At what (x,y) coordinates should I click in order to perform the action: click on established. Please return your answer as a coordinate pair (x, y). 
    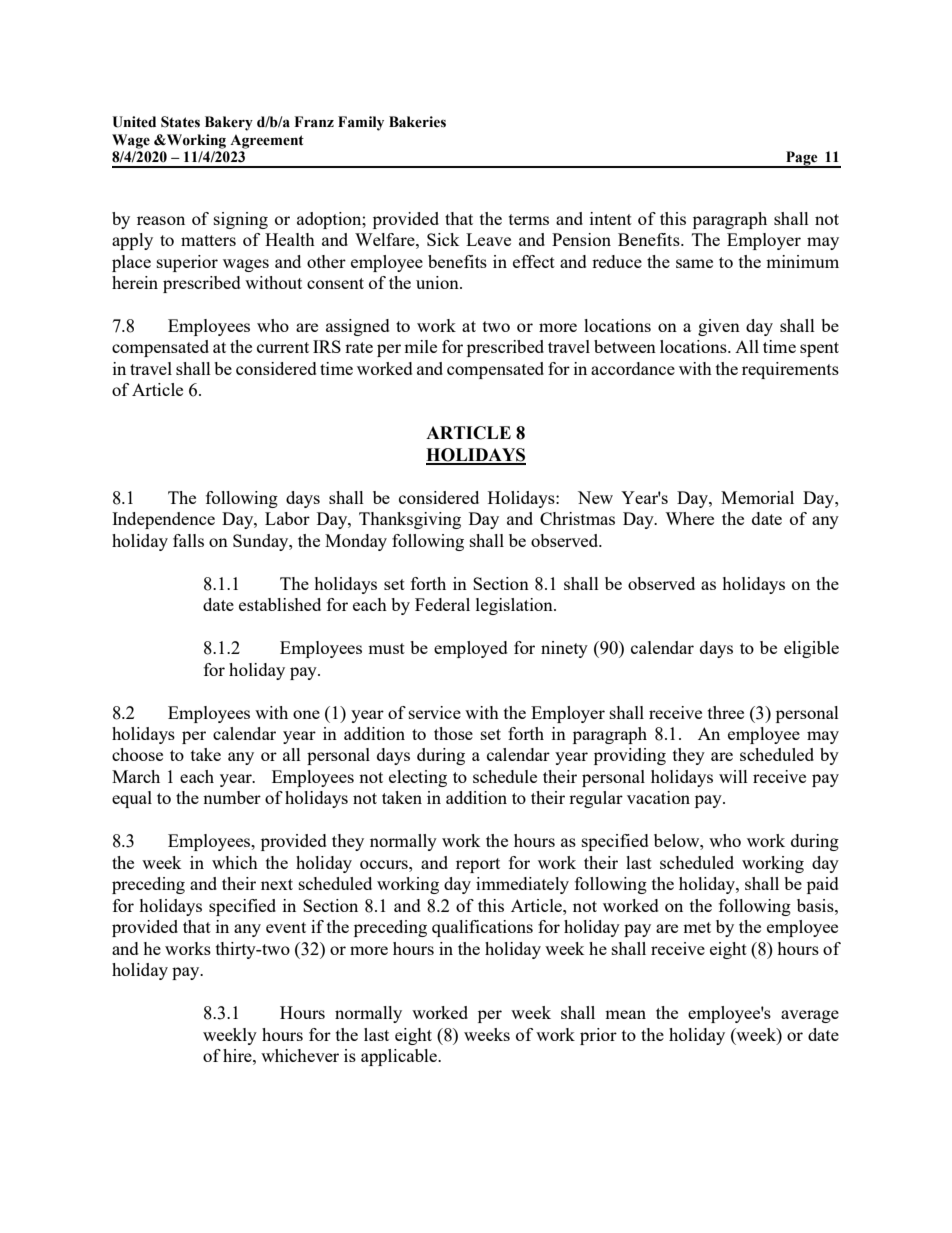
    Looking at the image, I should click on (280, 604).
